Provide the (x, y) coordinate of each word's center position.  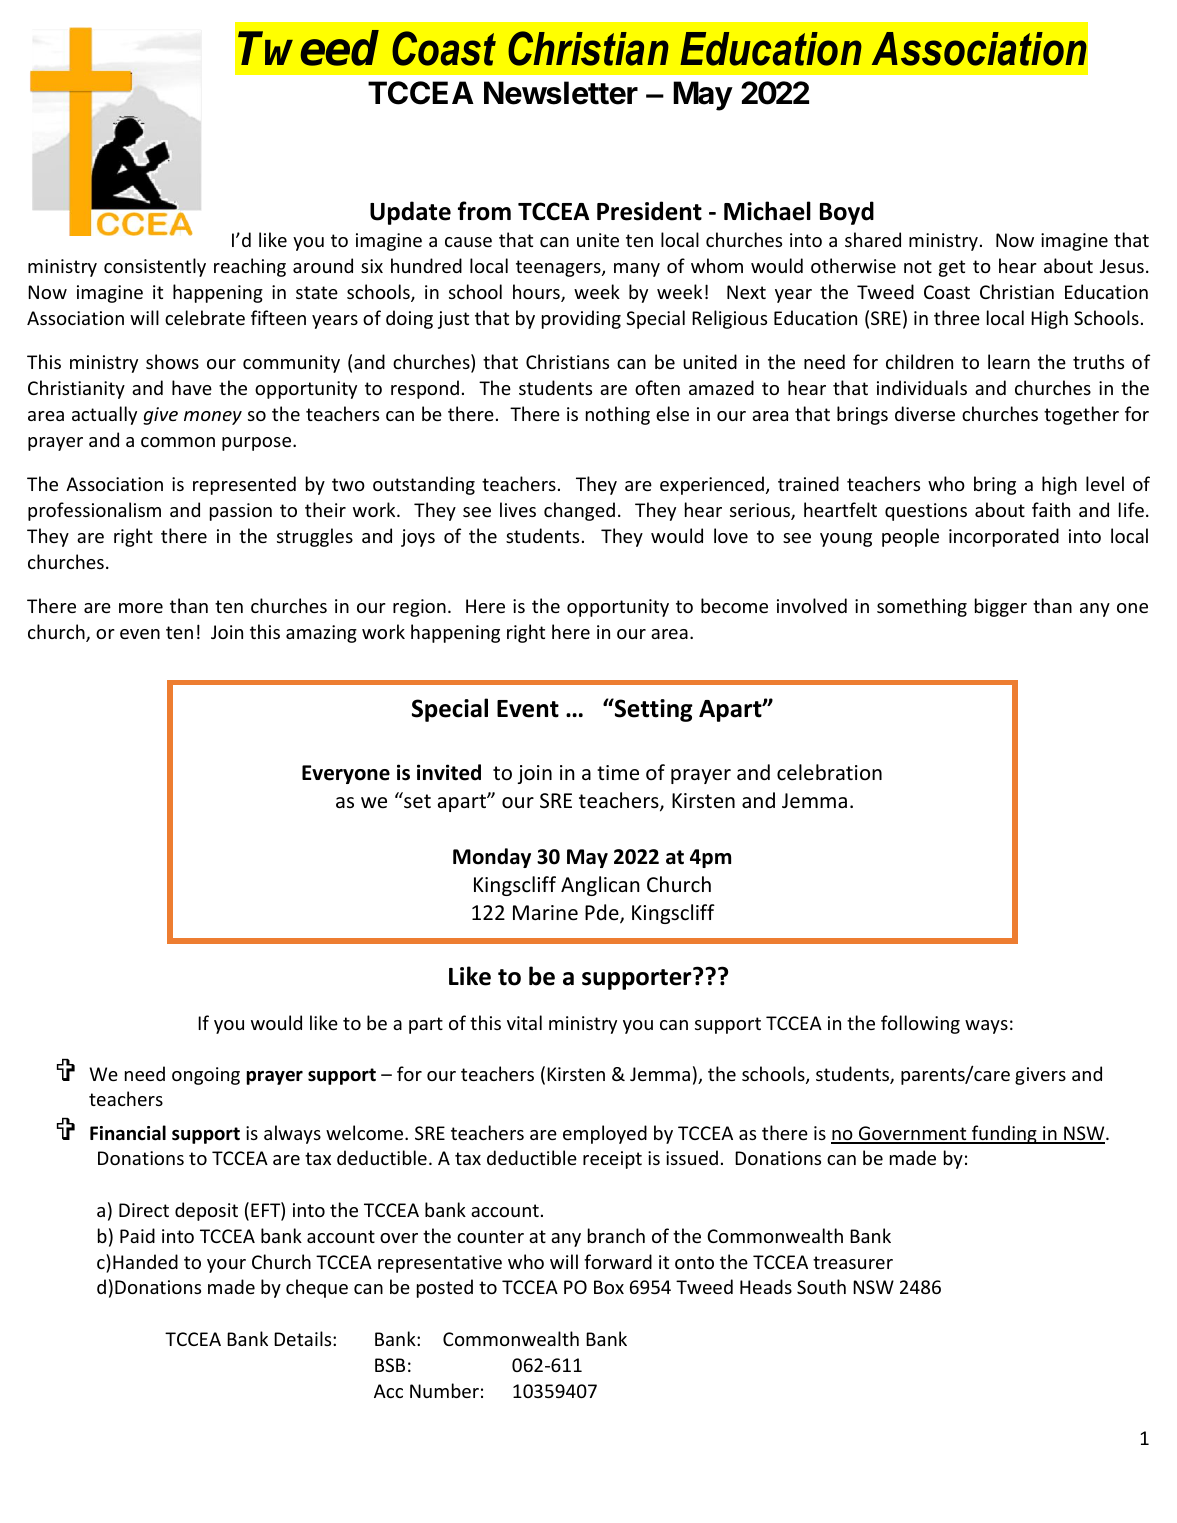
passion (241, 512)
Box (609, 1287)
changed (579, 511)
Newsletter (561, 93)
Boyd (847, 213)
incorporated (1004, 537)
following (920, 1024)
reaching (250, 267)
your (226, 1266)
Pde (603, 914)
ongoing (206, 1076)
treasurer (853, 1262)
